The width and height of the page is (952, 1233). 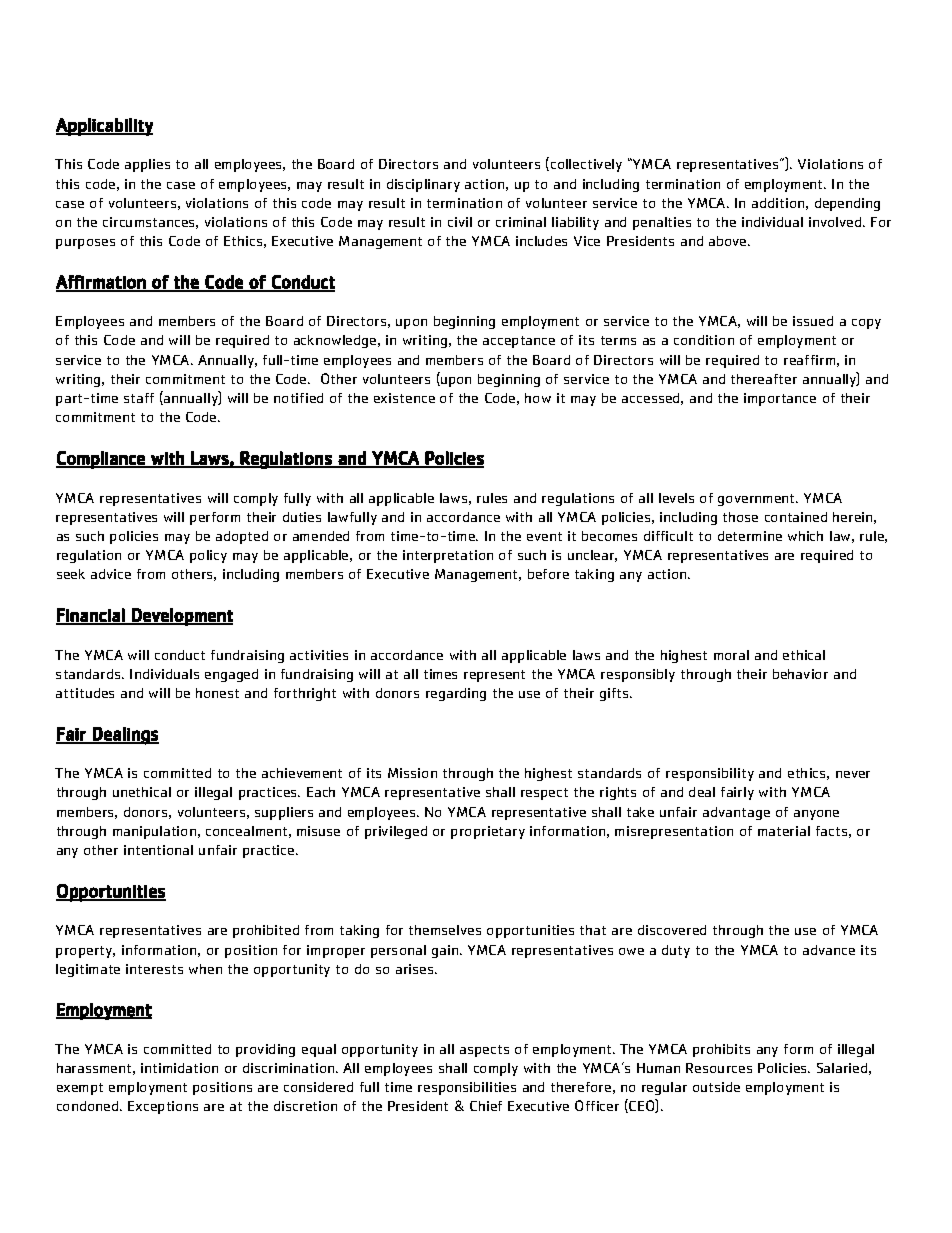 What do you see at coordinates (467, 1088) in the page?
I see `responsibilities` at bounding box center [467, 1088].
